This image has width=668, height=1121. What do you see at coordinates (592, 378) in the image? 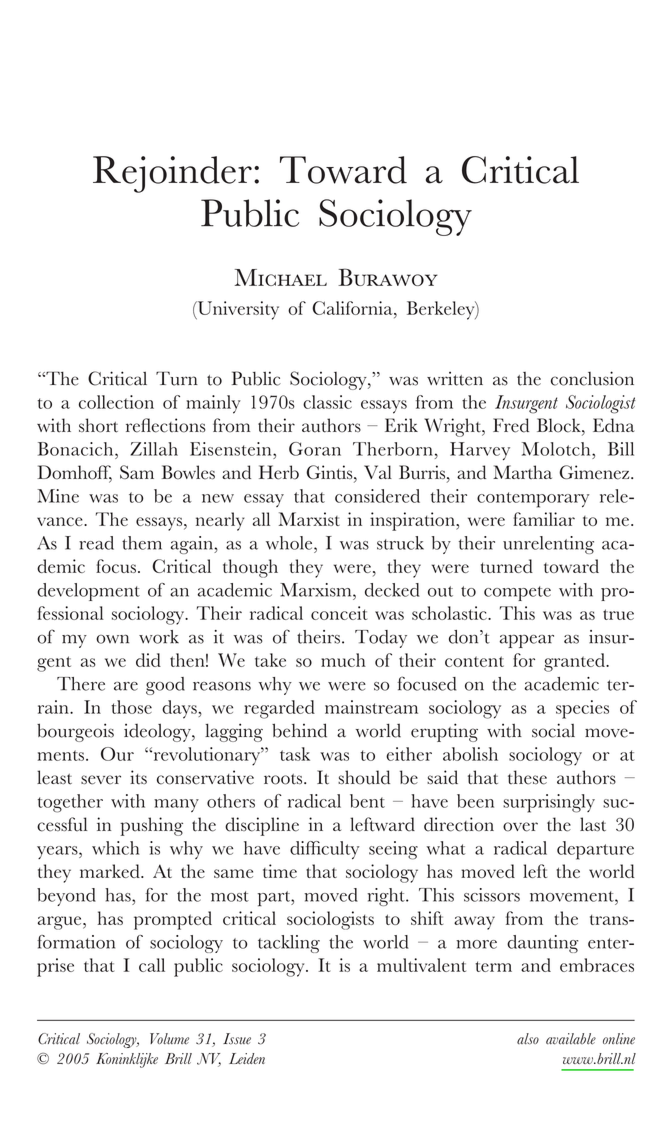
I see `conclusion` at bounding box center [592, 378].
